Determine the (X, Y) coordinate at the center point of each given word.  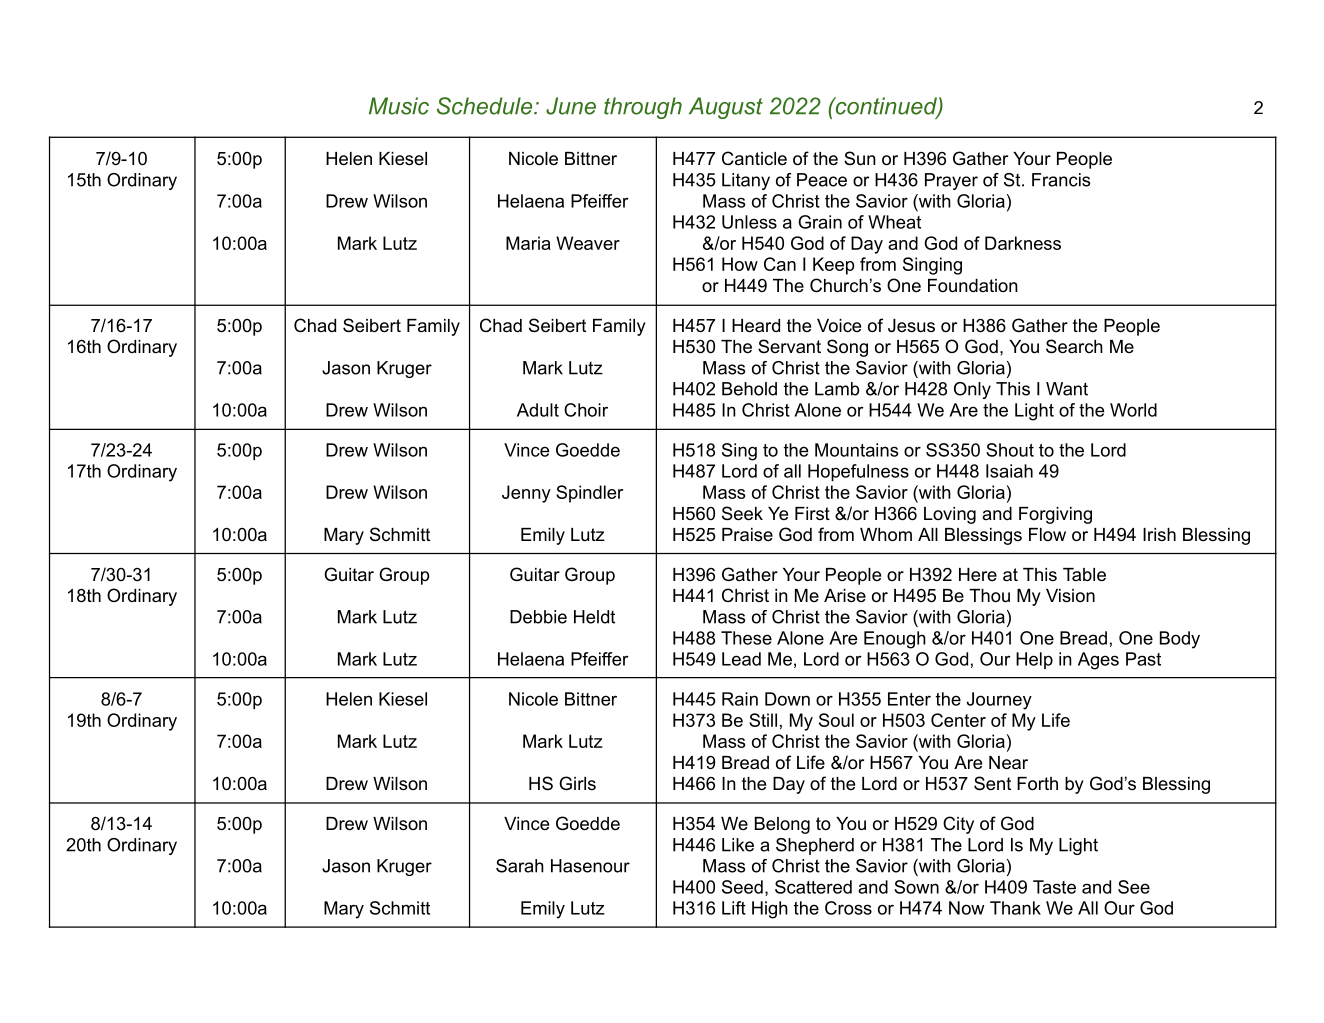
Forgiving (1055, 515)
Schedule (486, 106)
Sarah (520, 866)
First (812, 513)
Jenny (526, 494)
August (726, 108)
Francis (1061, 180)
